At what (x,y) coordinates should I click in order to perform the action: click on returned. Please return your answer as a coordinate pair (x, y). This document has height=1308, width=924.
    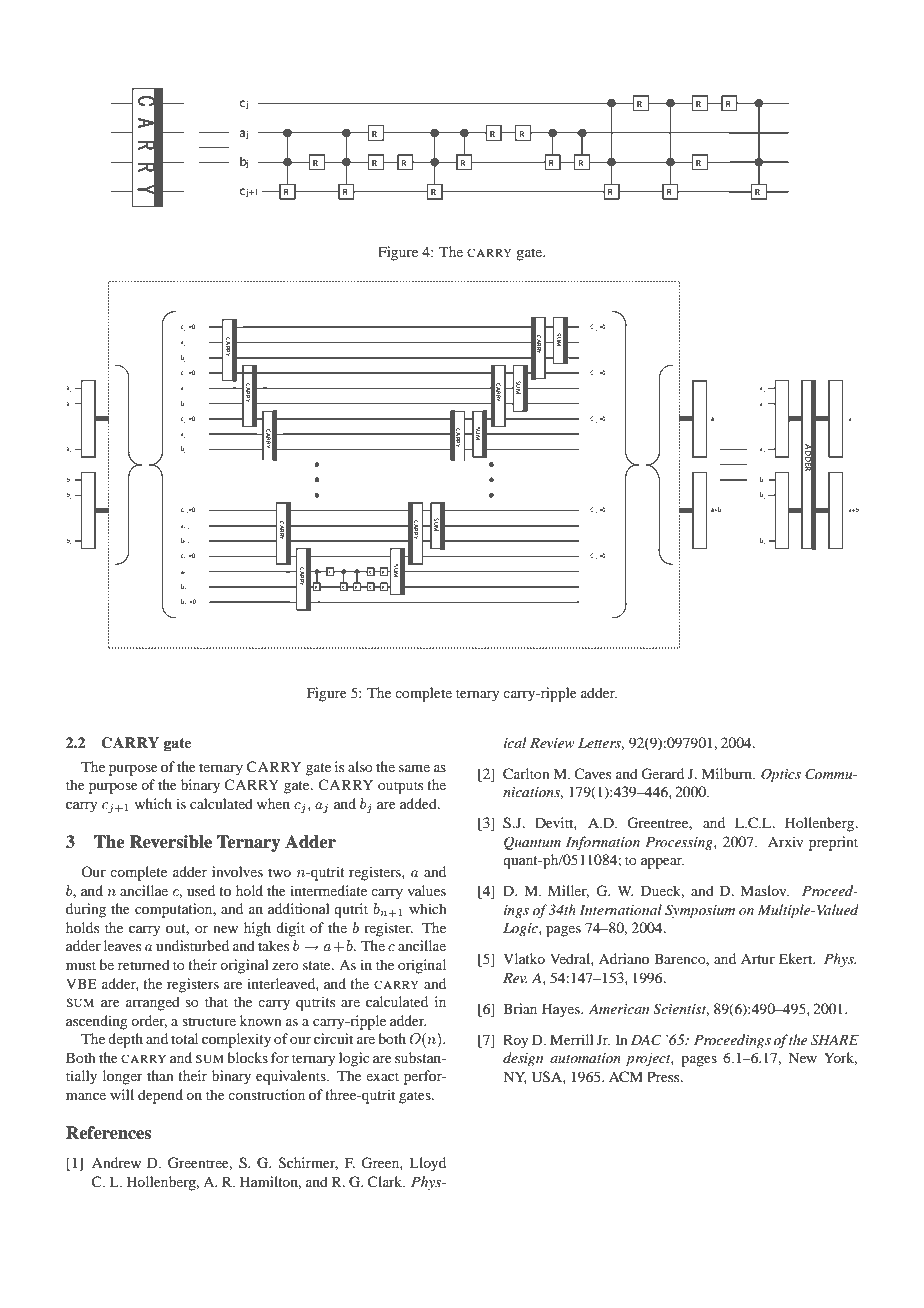
    Looking at the image, I should click on (144, 964).
